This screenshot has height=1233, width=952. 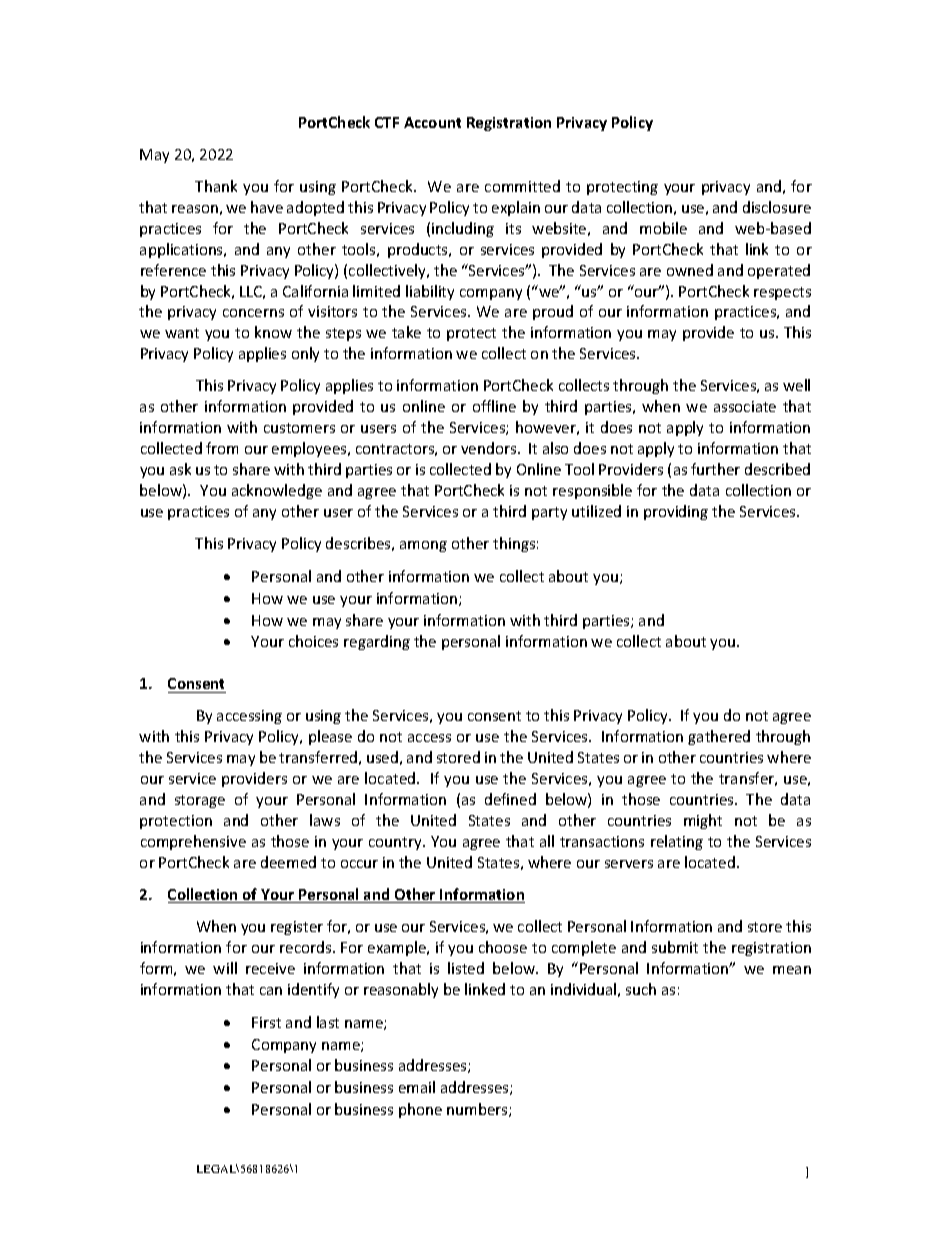 What do you see at coordinates (494, 406) in the screenshot?
I see `offline` at bounding box center [494, 406].
